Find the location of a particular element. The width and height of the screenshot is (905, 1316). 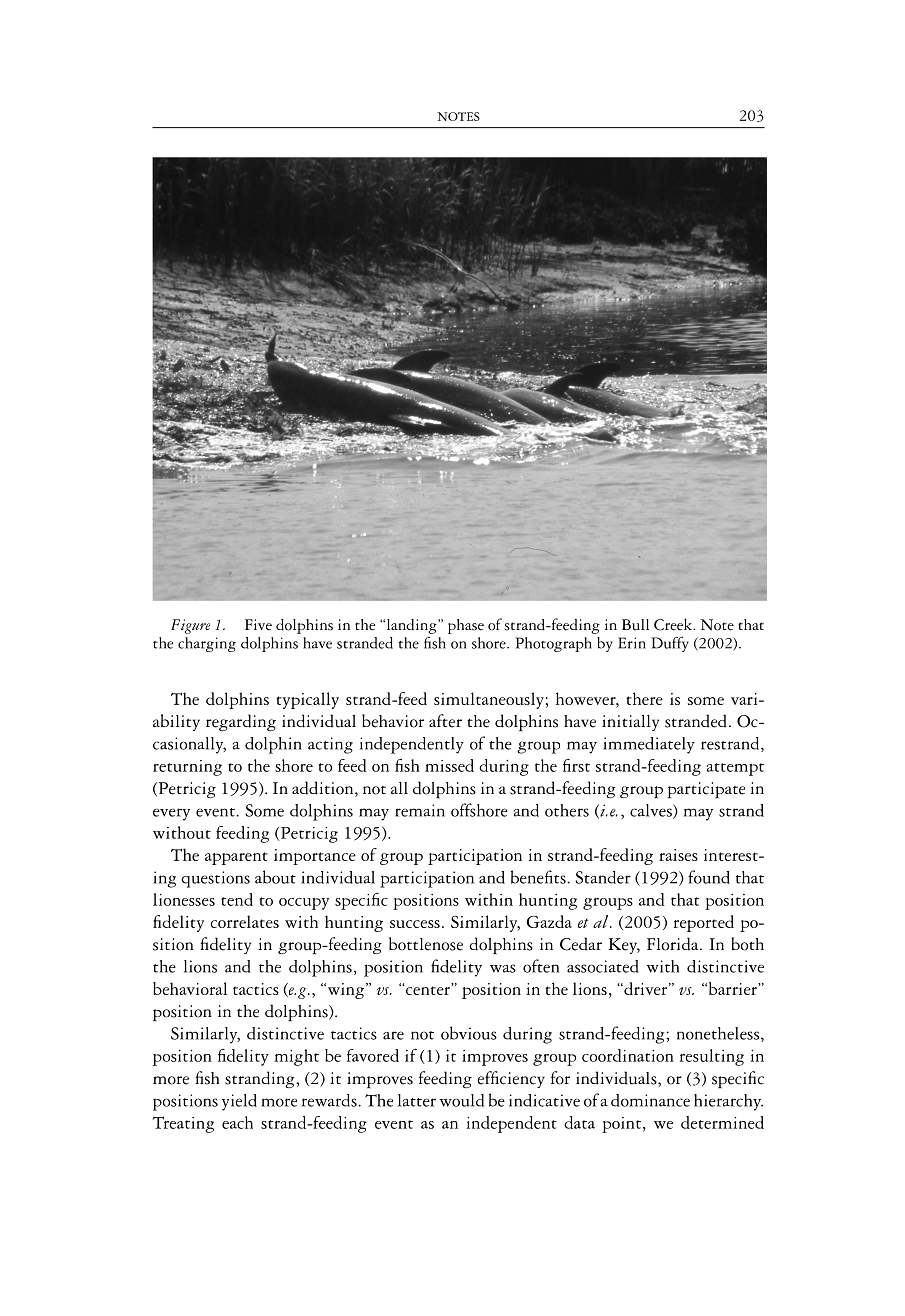

benefits is located at coordinates (538, 877).
